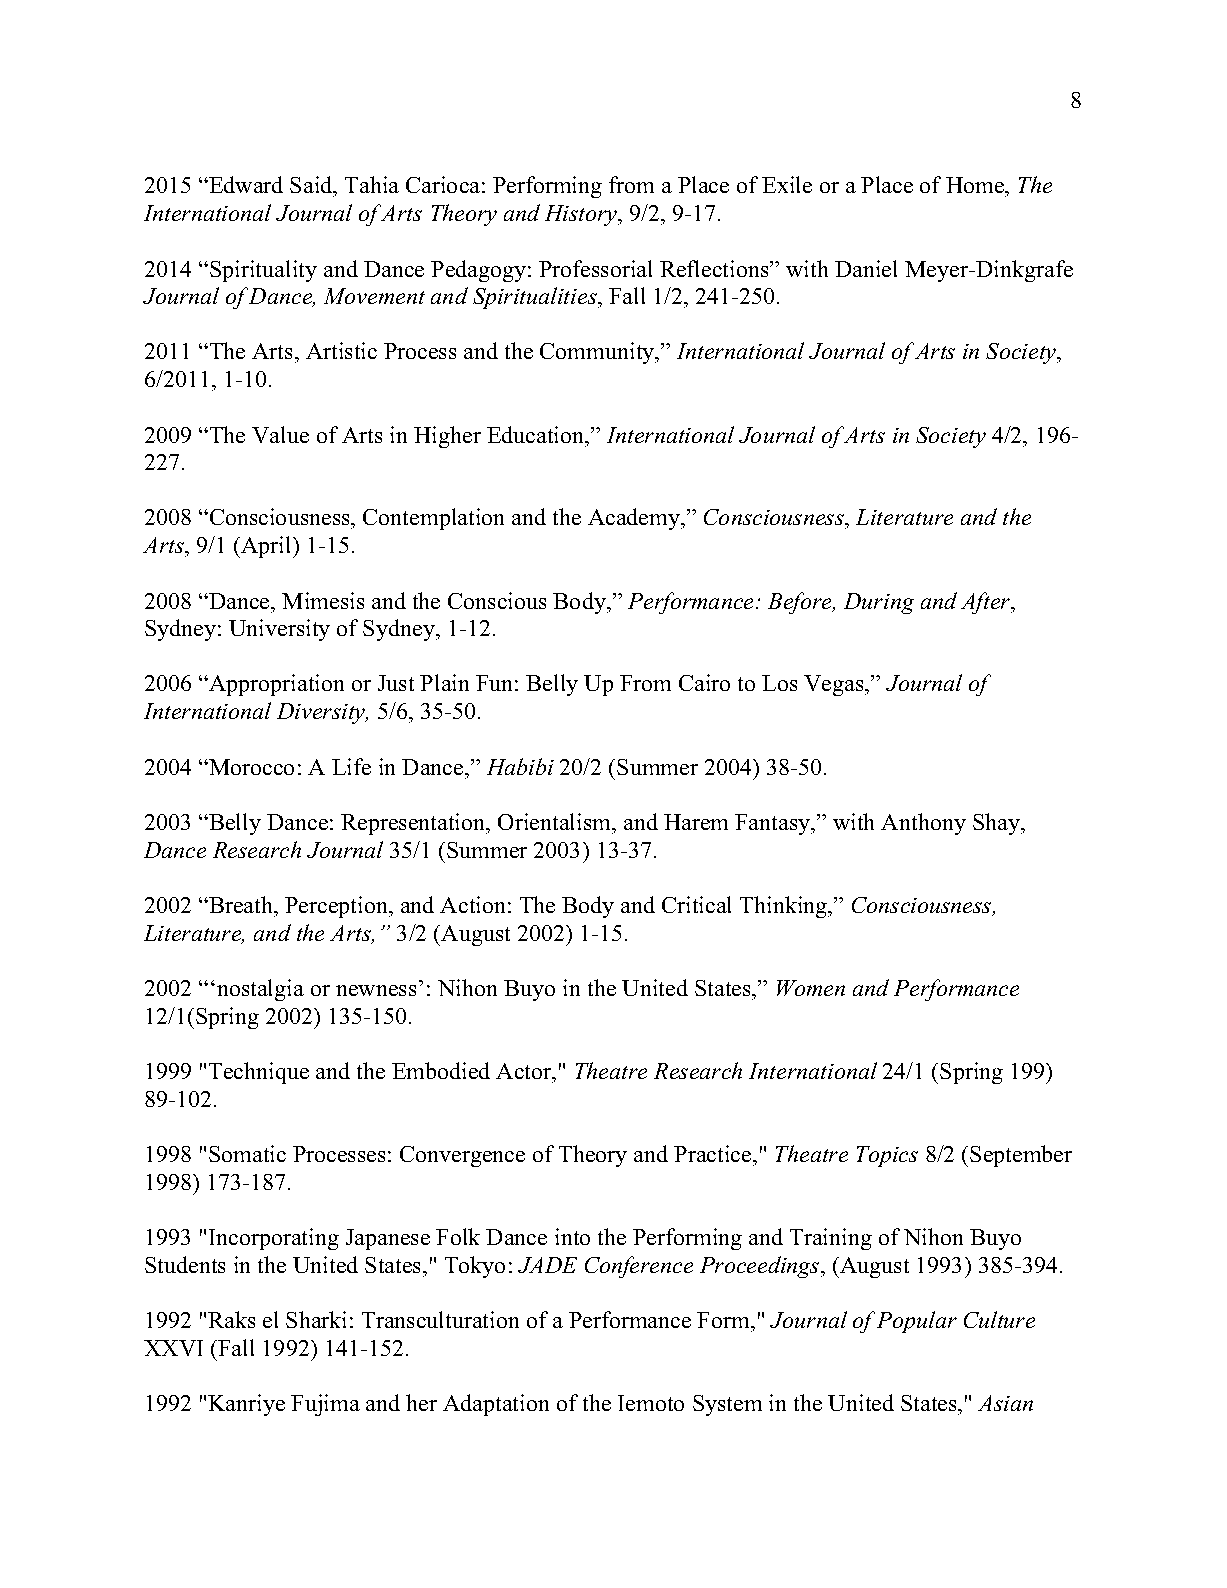 The image size is (1227, 1588). I want to click on Academy, so click(635, 519).
